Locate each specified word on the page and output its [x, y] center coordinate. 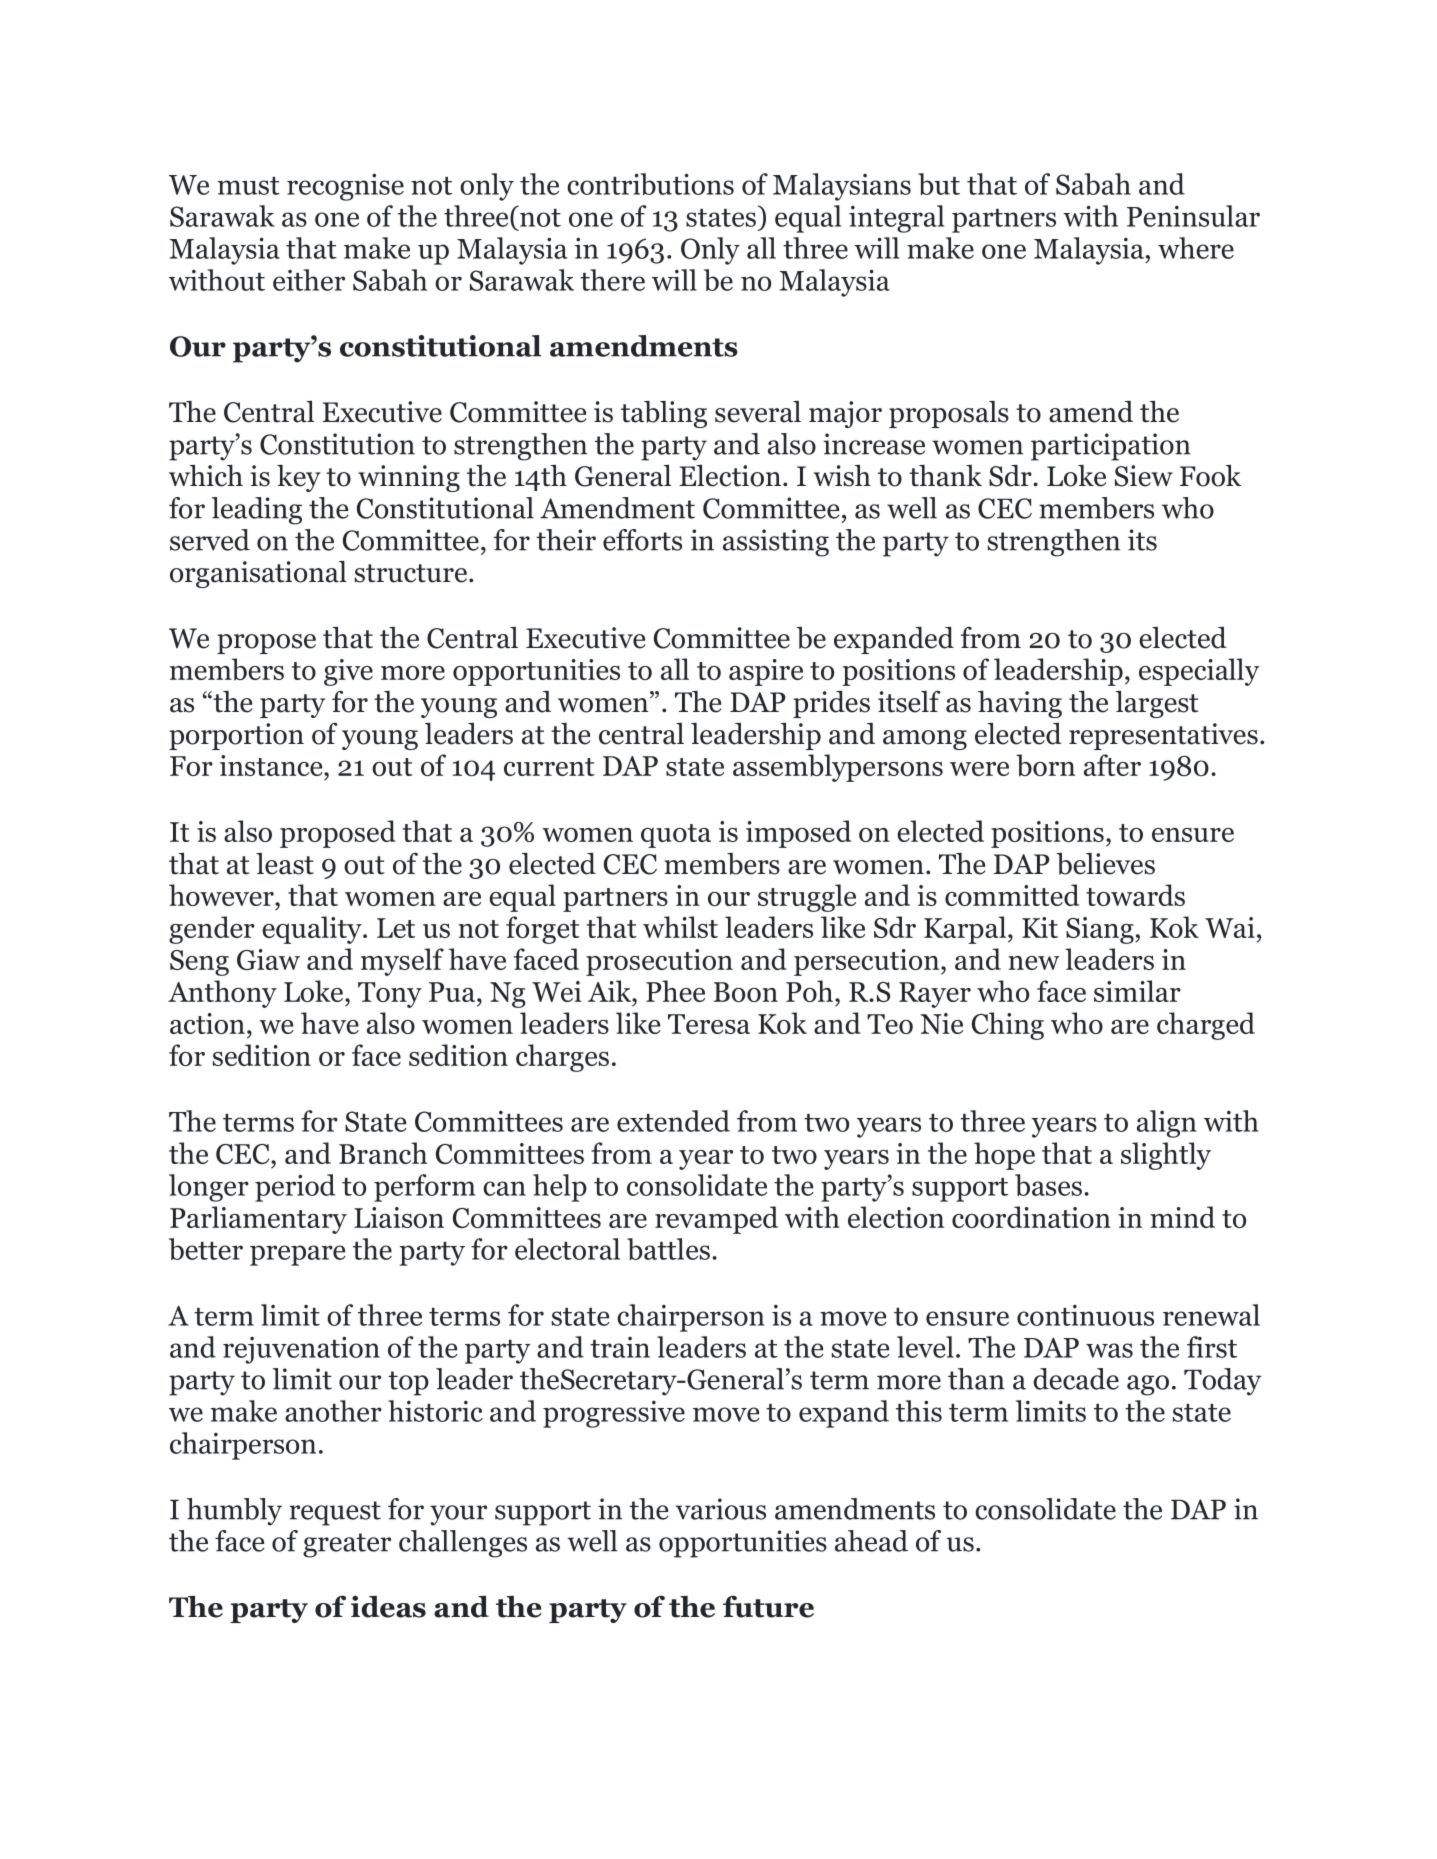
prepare [298, 1255]
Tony [390, 995]
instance [272, 765]
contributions [650, 184]
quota [676, 836]
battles [670, 1249]
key [299, 478]
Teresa [709, 1024]
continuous [1085, 1315]
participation [1111, 447]
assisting [776, 543]
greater [347, 1545]
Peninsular [1193, 216]
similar [1137, 991]
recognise [345, 187]
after [1112, 765]
